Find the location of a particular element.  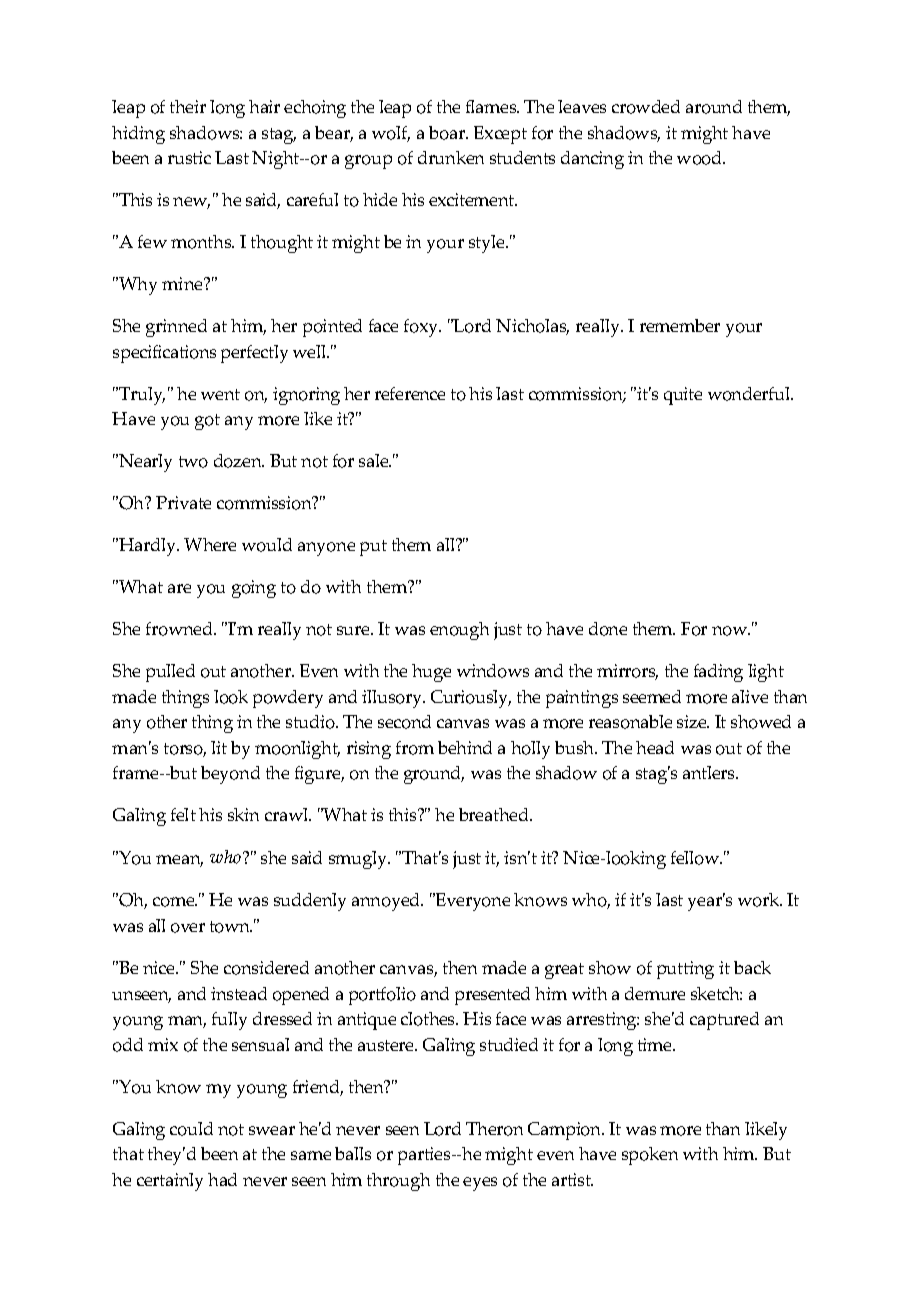

enough is located at coordinates (459, 631).
